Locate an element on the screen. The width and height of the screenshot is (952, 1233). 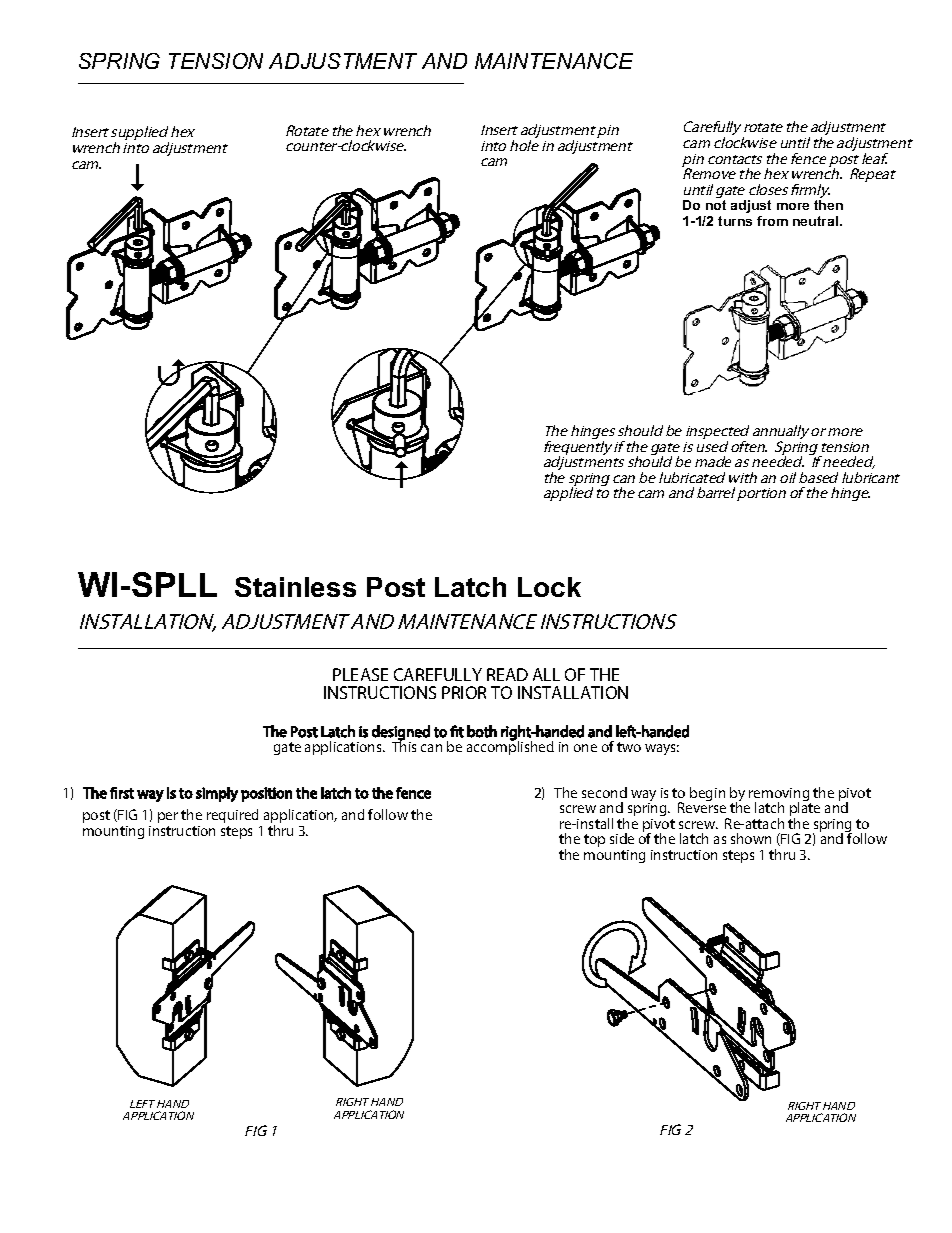
required is located at coordinates (232, 816).
